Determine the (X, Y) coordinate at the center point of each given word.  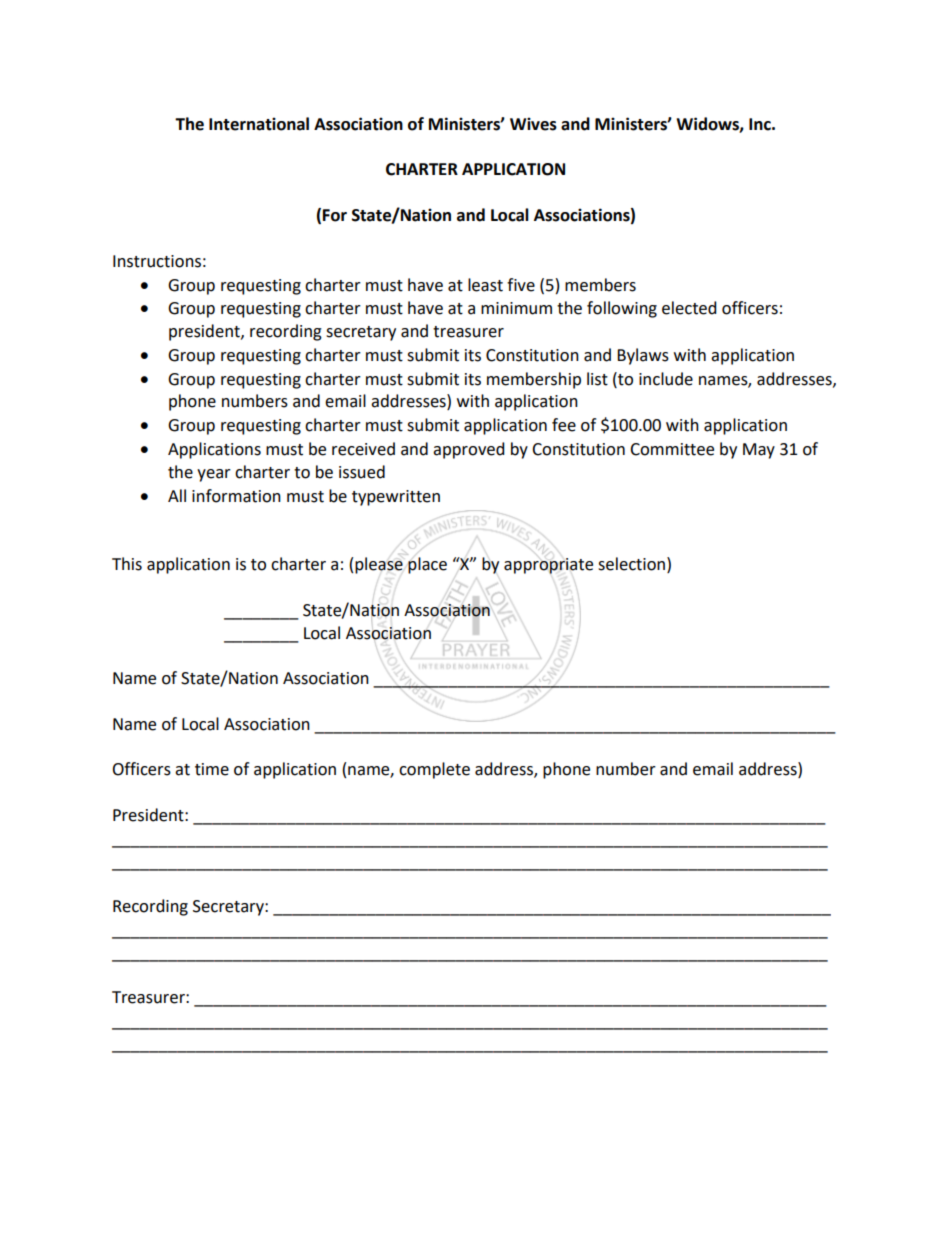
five (521, 285)
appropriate (548, 566)
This (127, 564)
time (212, 769)
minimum (516, 308)
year (214, 475)
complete (434, 770)
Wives (533, 124)
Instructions (157, 261)
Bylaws (643, 356)
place (427, 565)
